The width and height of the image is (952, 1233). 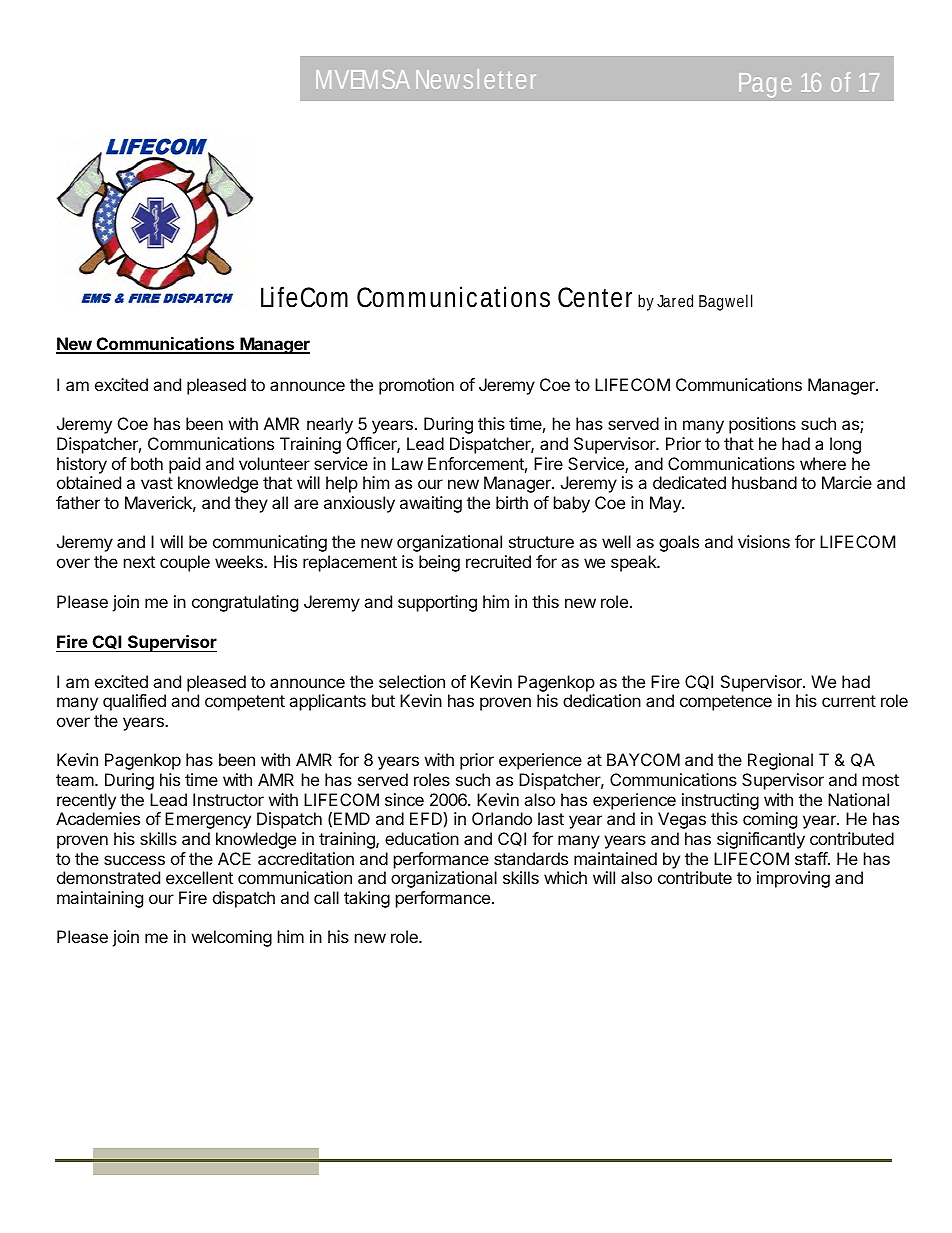 What do you see at coordinates (675, 300) in the image?
I see `Jared` at bounding box center [675, 300].
